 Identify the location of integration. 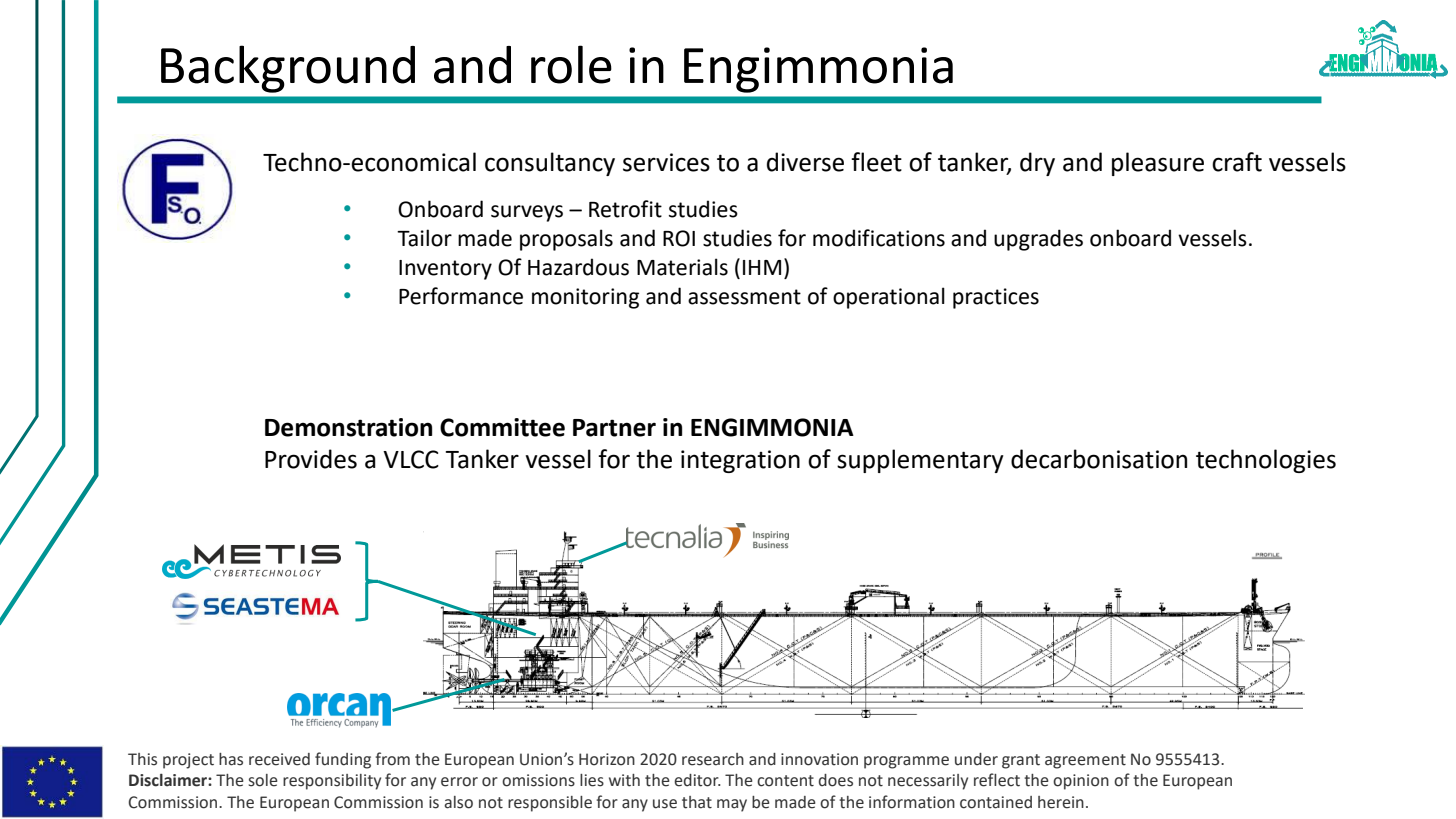
(740, 461).
